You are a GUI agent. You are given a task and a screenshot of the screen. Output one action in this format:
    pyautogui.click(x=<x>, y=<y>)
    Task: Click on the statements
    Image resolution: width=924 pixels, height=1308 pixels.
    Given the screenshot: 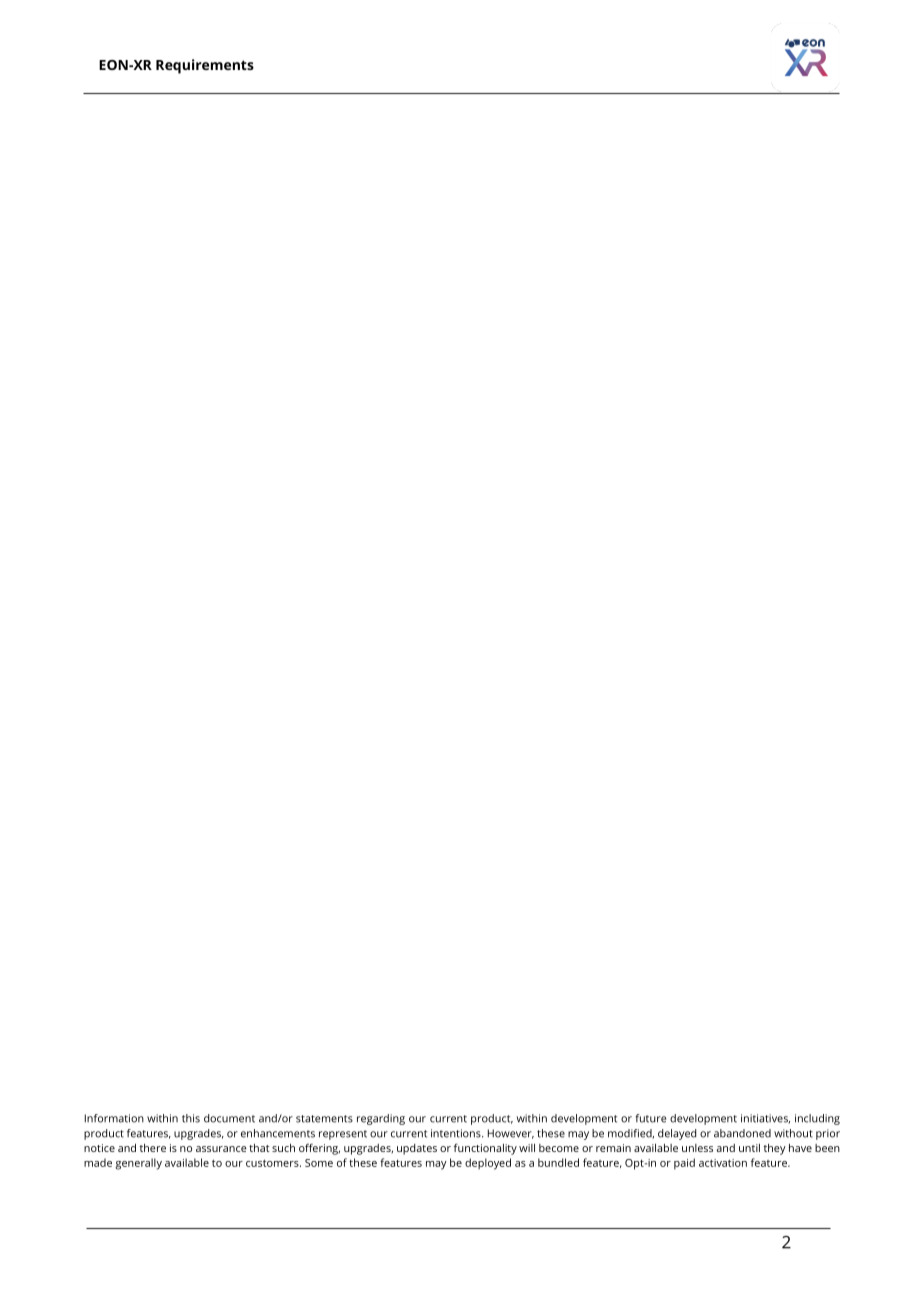 What is the action you would take?
    pyautogui.click(x=324, y=1119)
